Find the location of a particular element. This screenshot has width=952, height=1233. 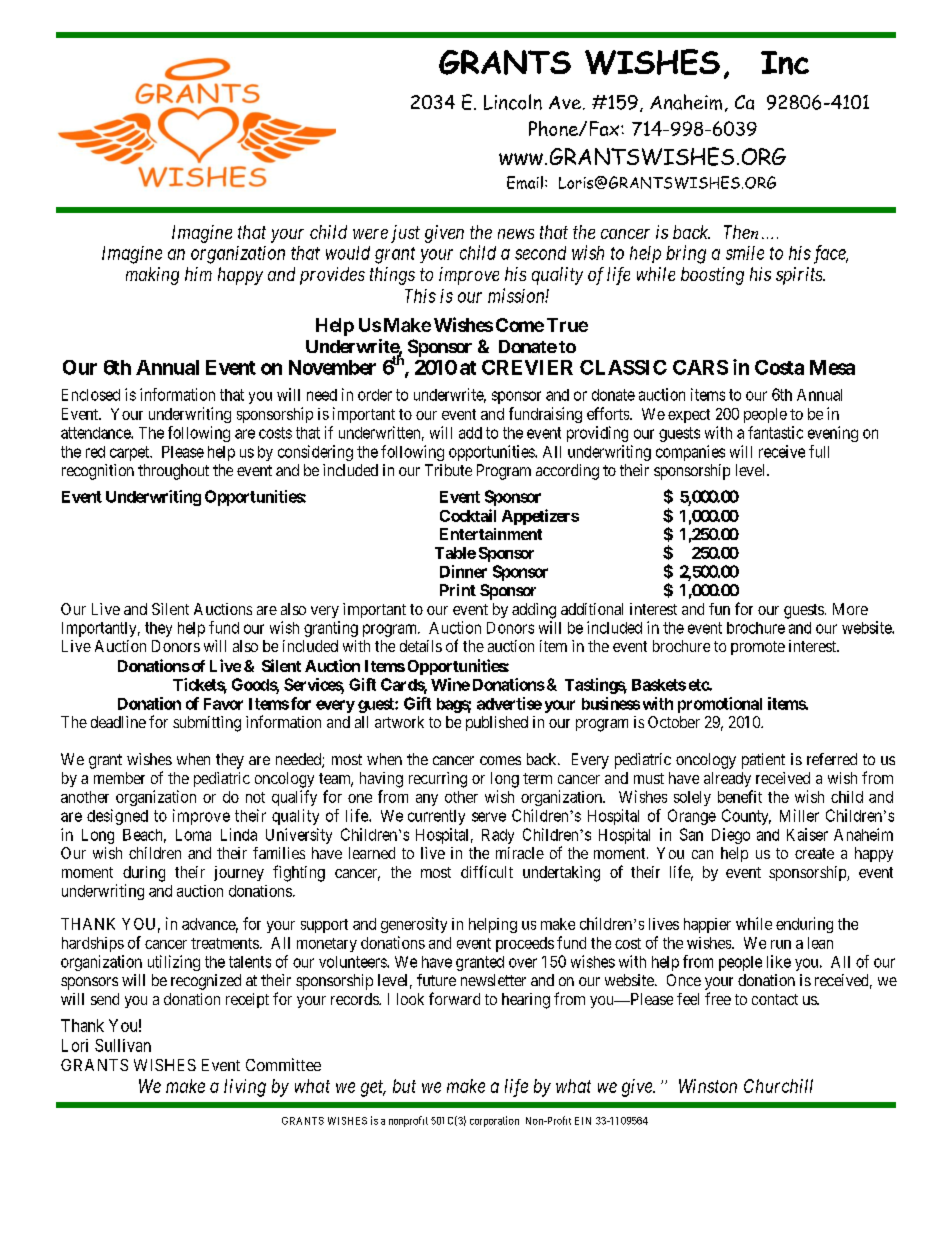

him is located at coordinates (198, 274).
